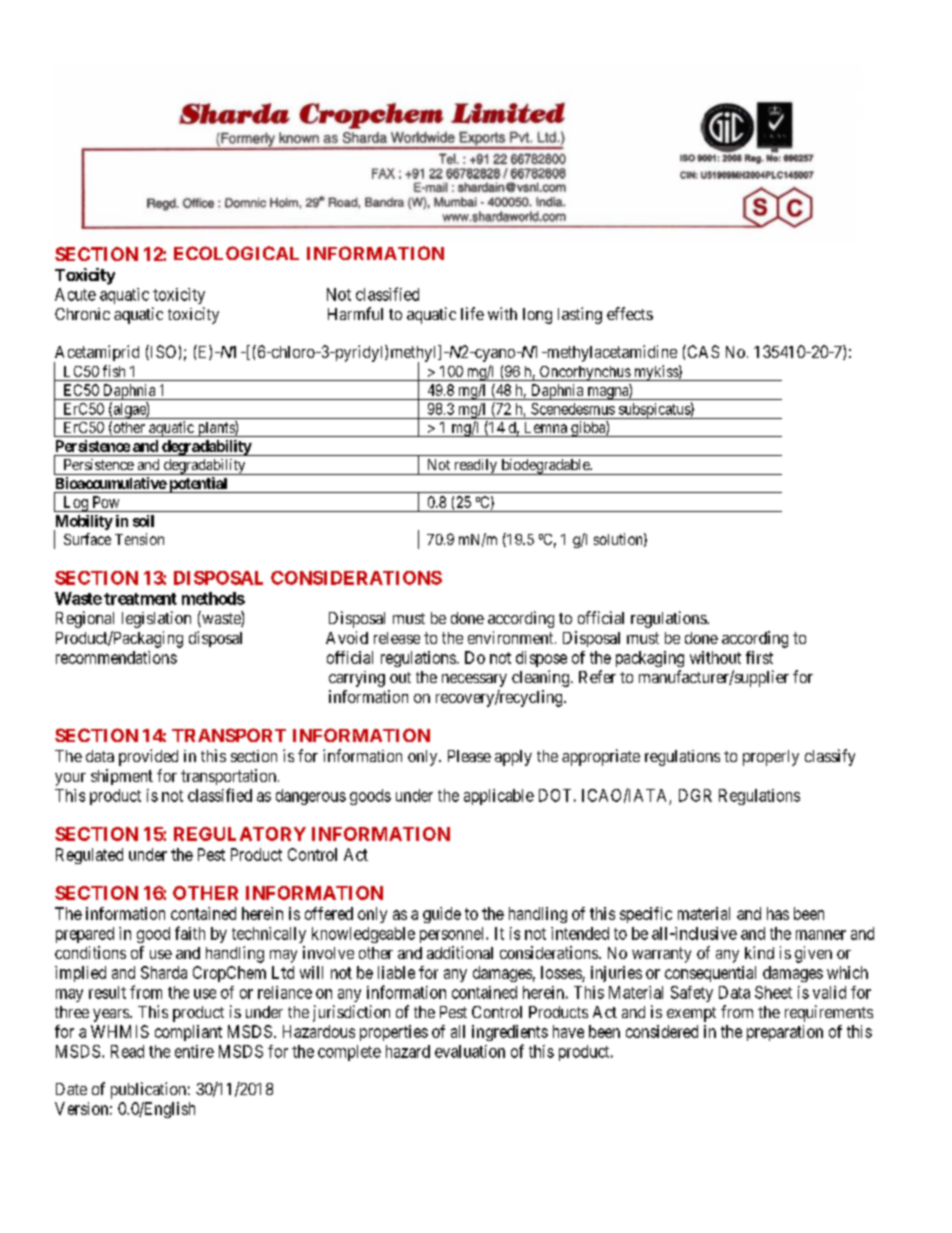  Describe the element at coordinates (194, 1051) in the document. I see `entire` at that location.
